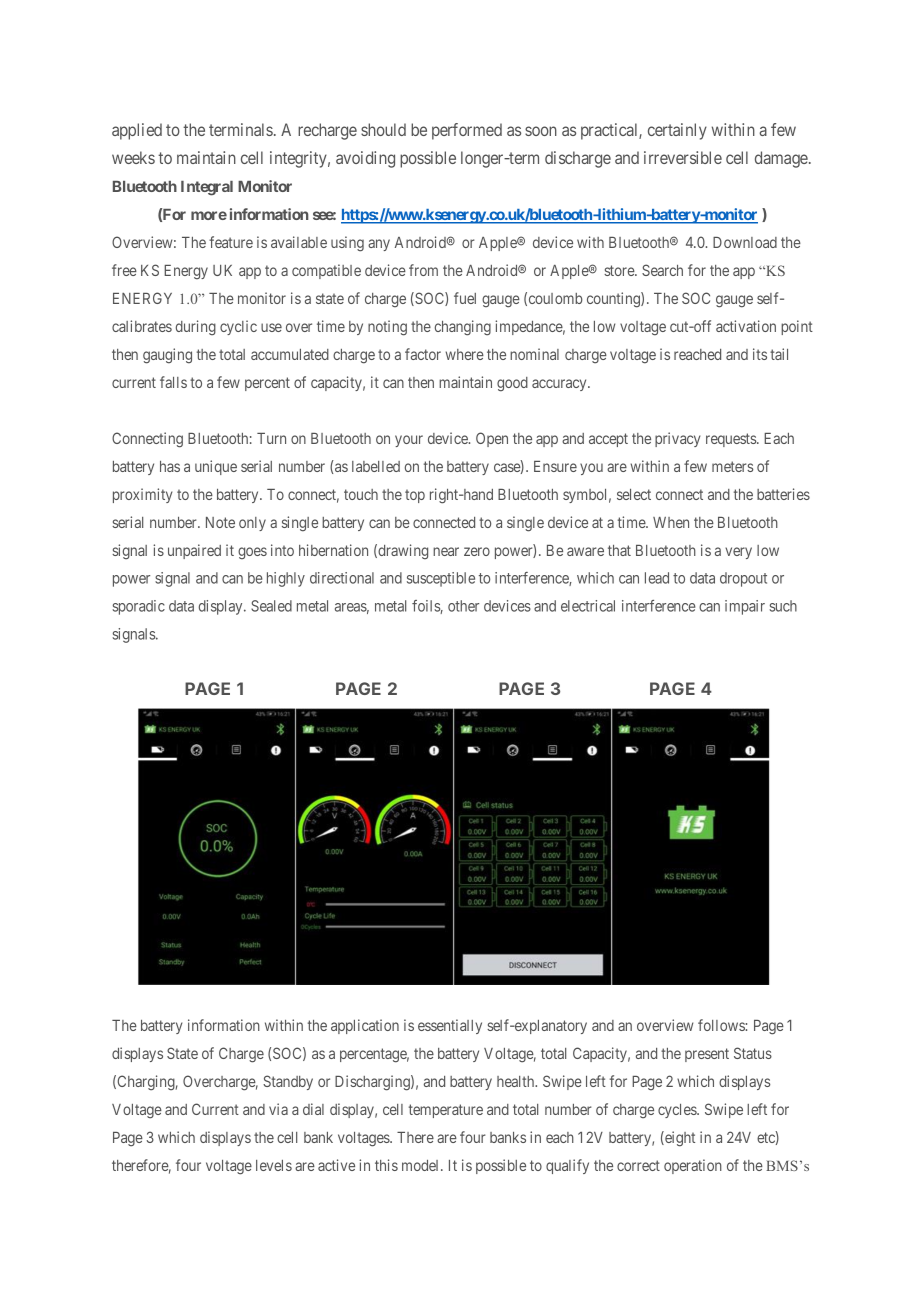  What do you see at coordinates (467, 131) in the document?
I see `performed` at bounding box center [467, 131].
